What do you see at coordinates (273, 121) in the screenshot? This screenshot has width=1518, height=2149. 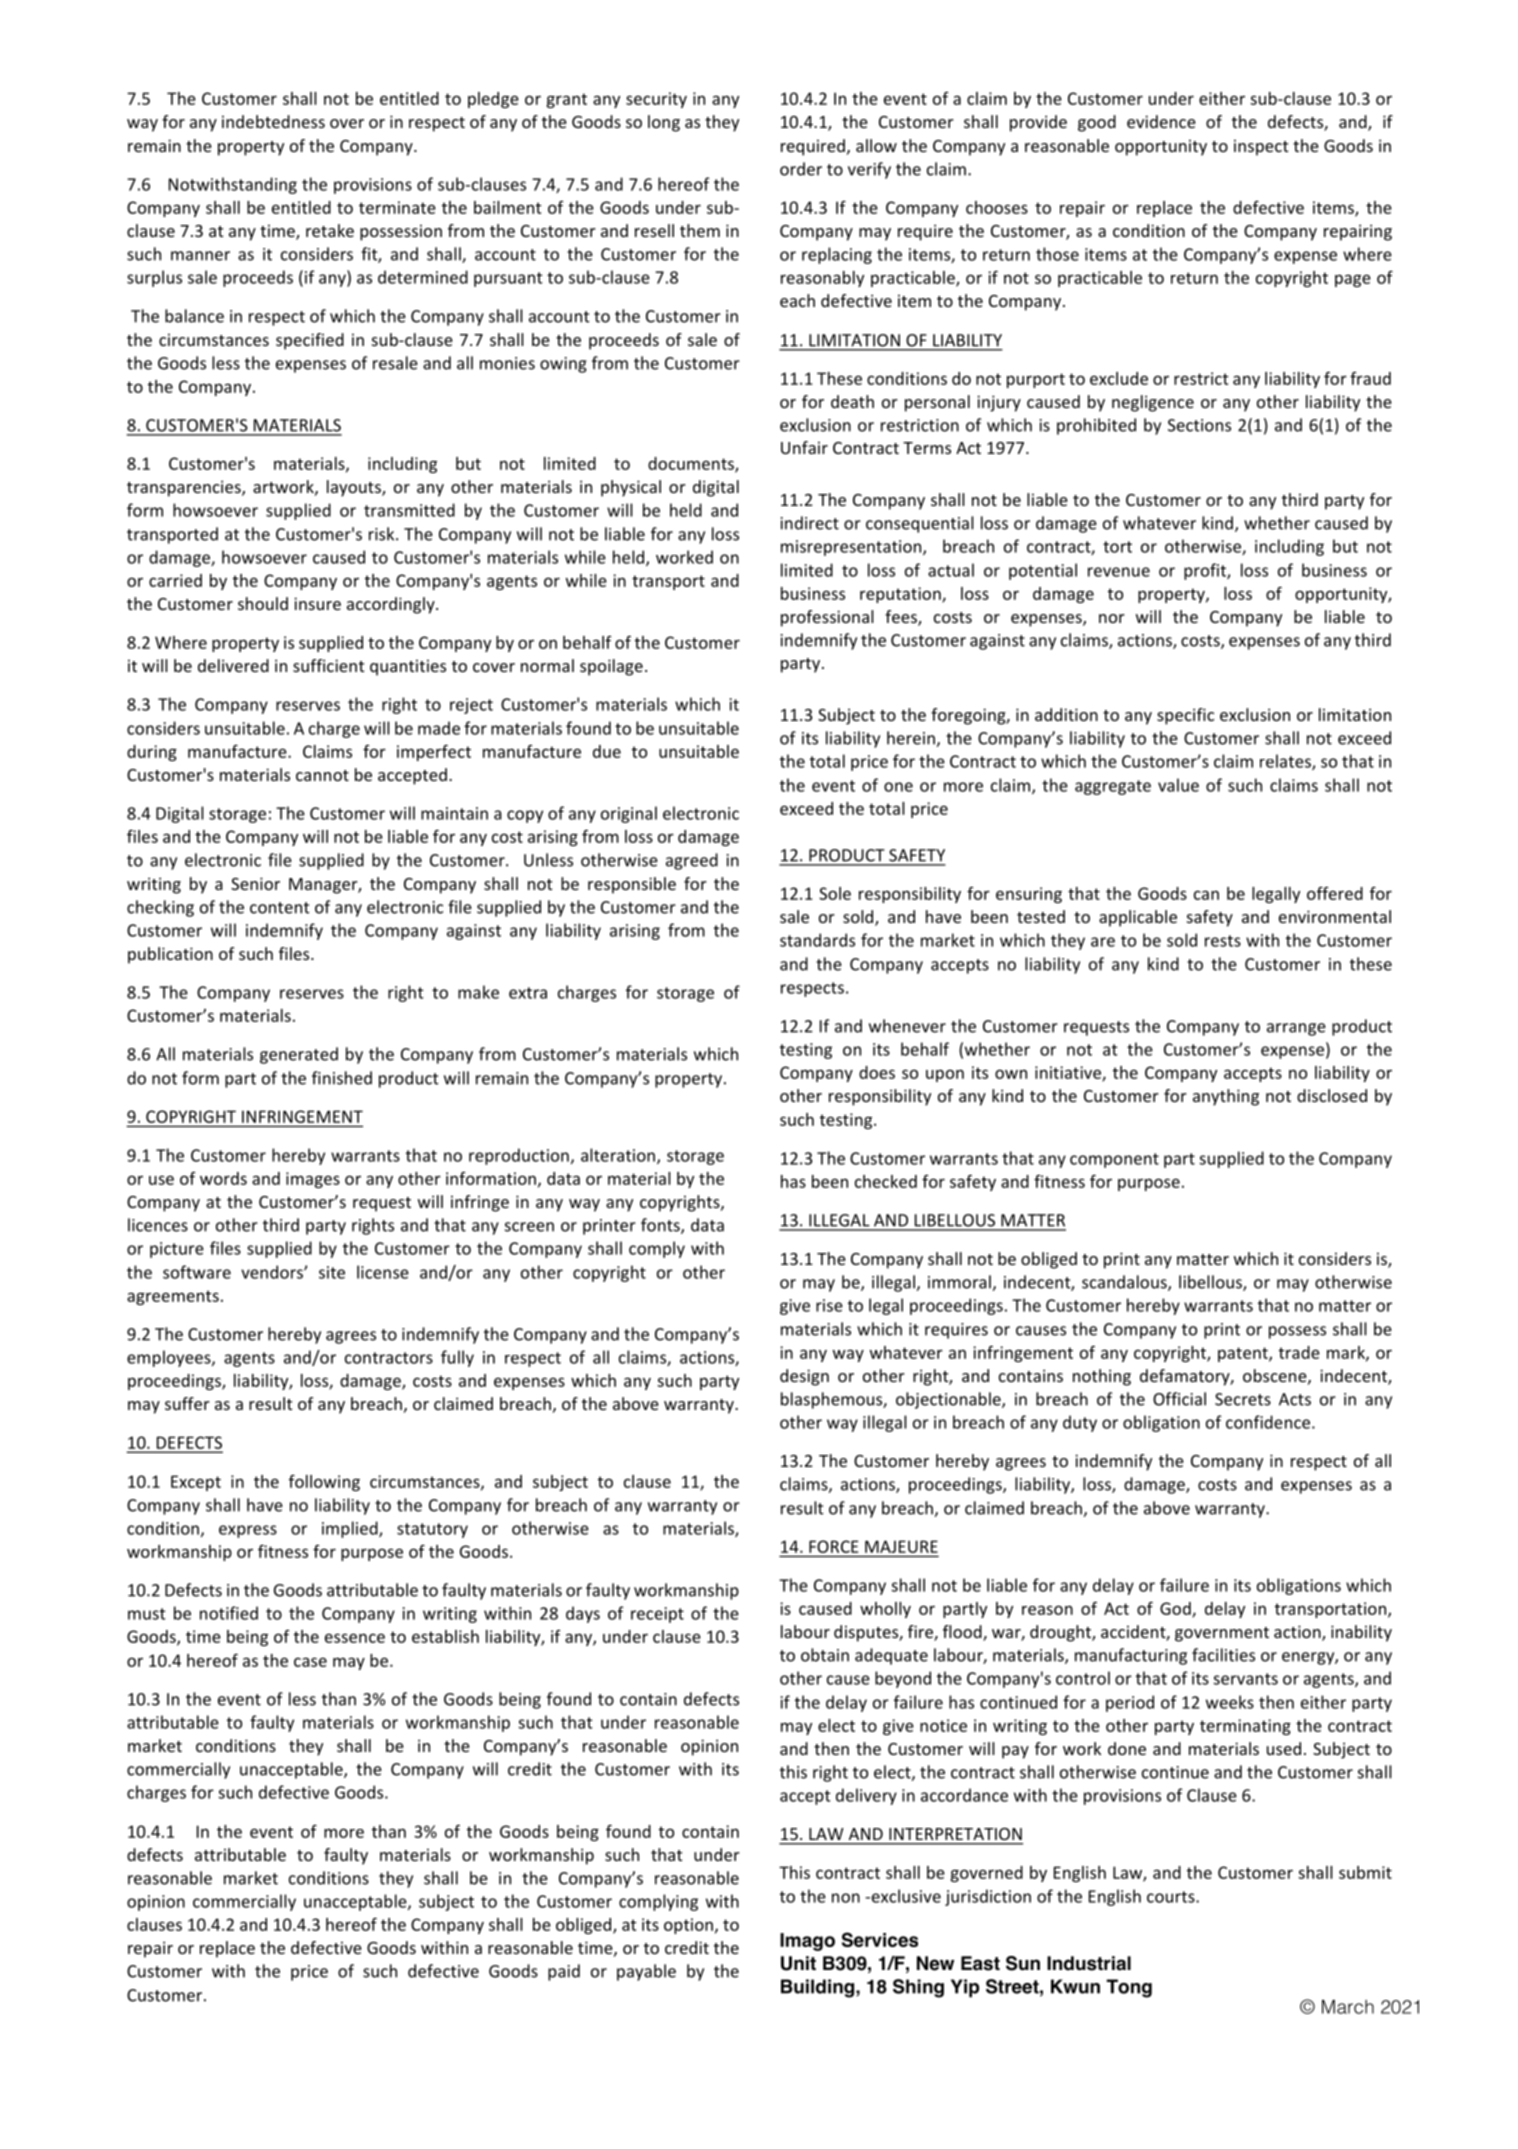 I see `indebtedness` at bounding box center [273, 121].
